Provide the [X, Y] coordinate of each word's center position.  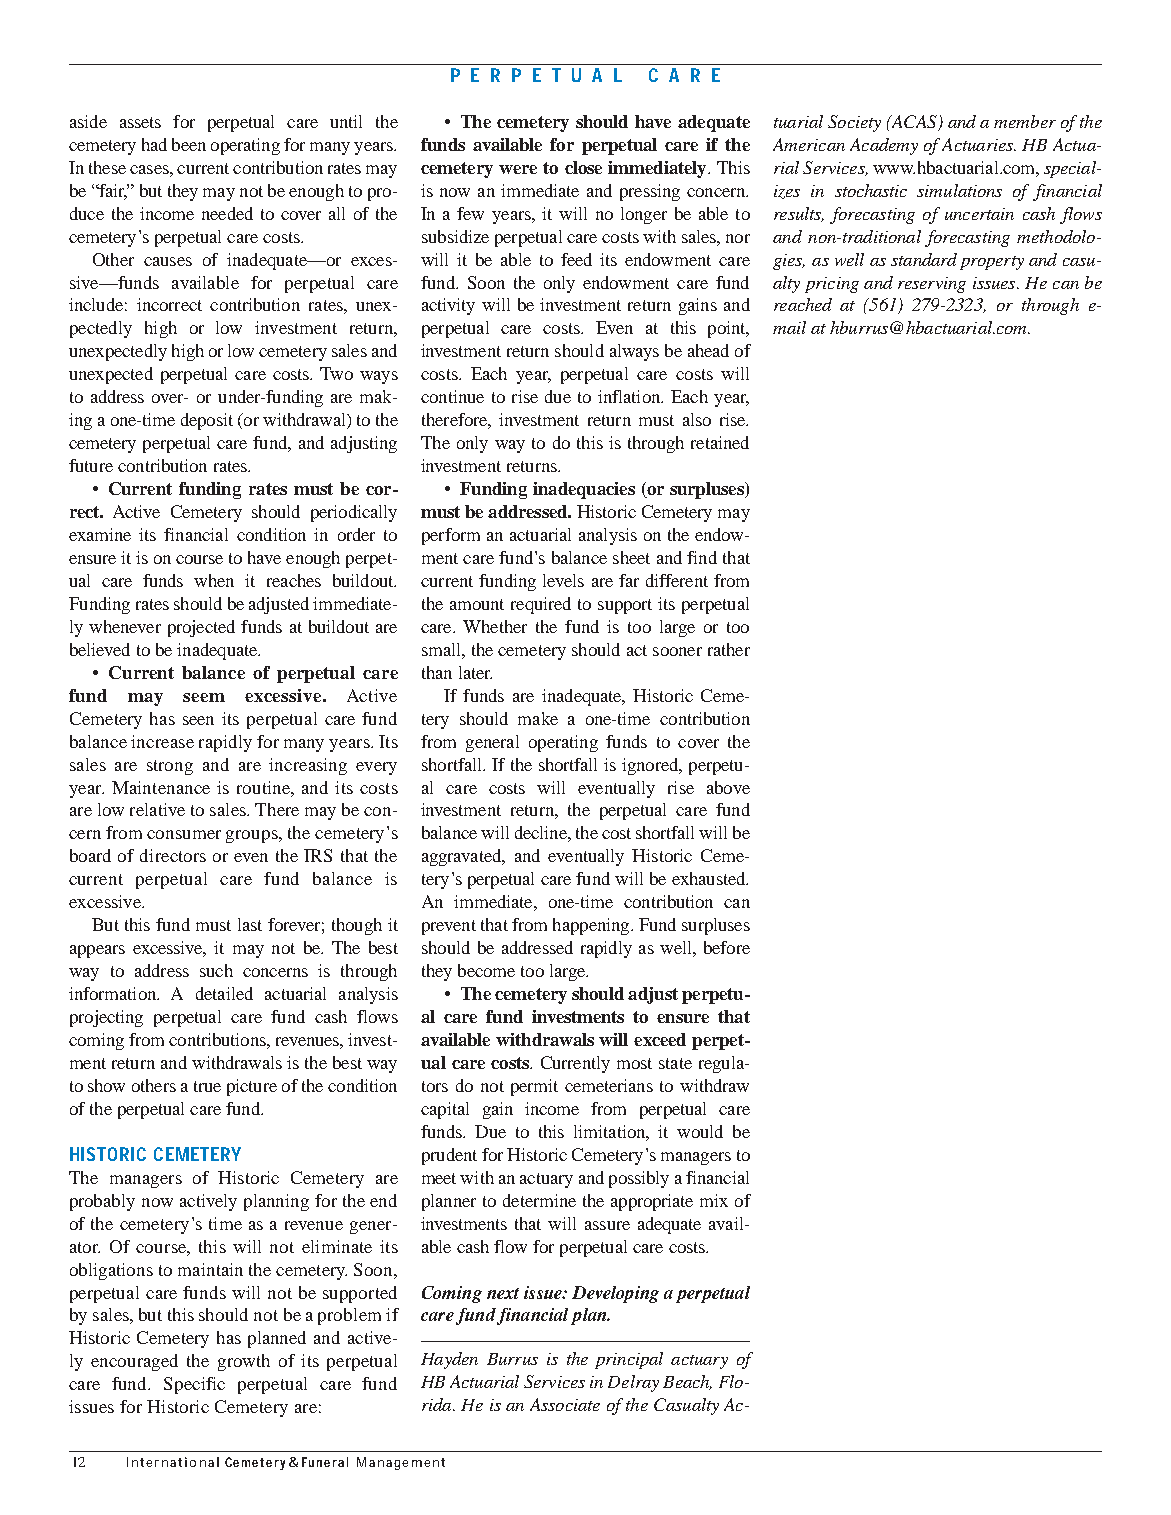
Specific [194, 1385]
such [216, 970]
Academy [884, 146]
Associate [565, 1404]
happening [592, 926]
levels [563, 580]
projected [201, 628]
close [583, 167]
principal [629, 1360]
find [702, 557]
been [189, 144]
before [727, 947]
